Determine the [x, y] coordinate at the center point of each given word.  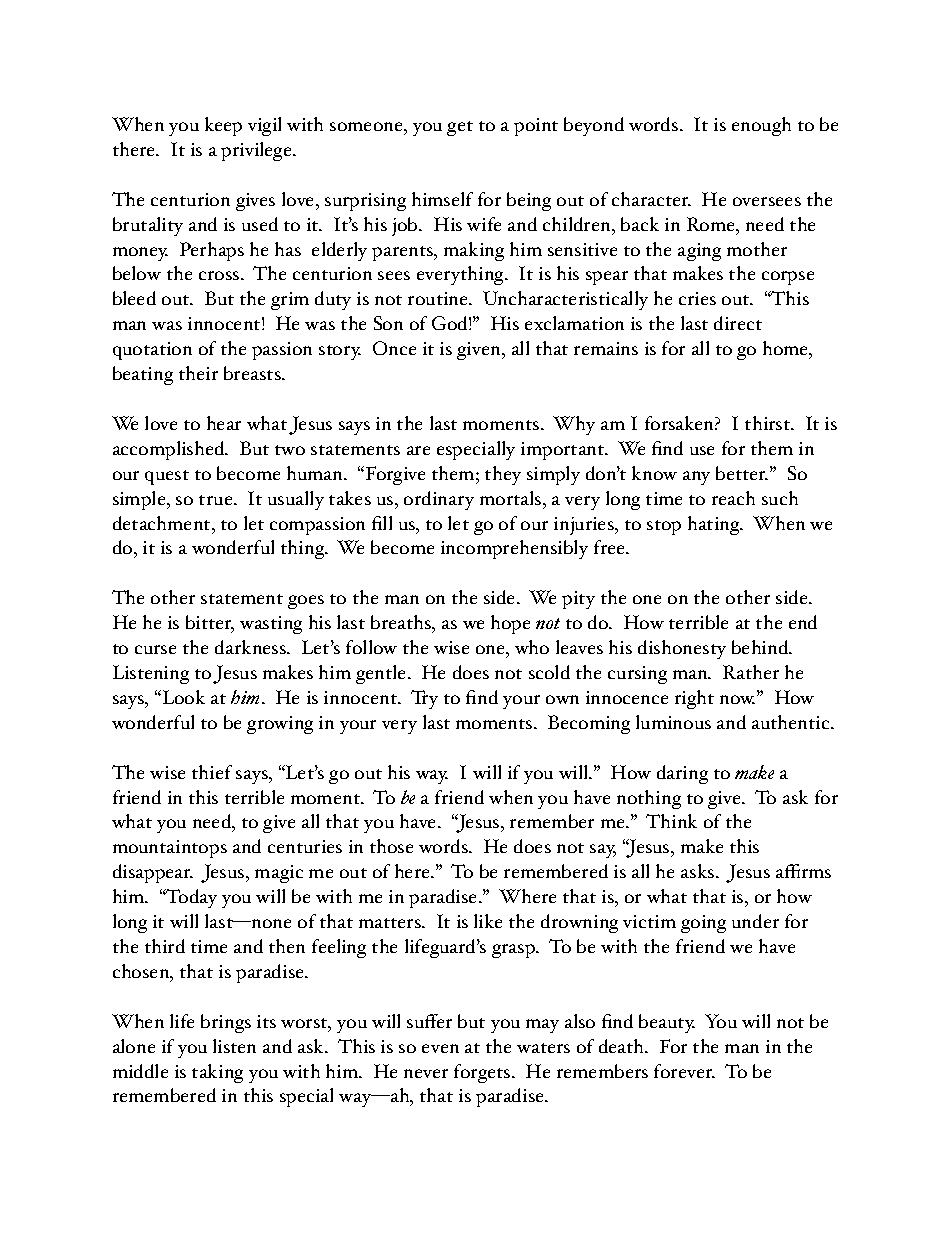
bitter [210, 624]
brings [226, 1023]
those [391, 846]
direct [738, 323]
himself [442, 199]
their [198, 373]
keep [223, 126]
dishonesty [682, 649]
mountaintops [170, 849]
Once [394, 348]
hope [510, 624]
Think [671, 821]
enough [761, 126]
